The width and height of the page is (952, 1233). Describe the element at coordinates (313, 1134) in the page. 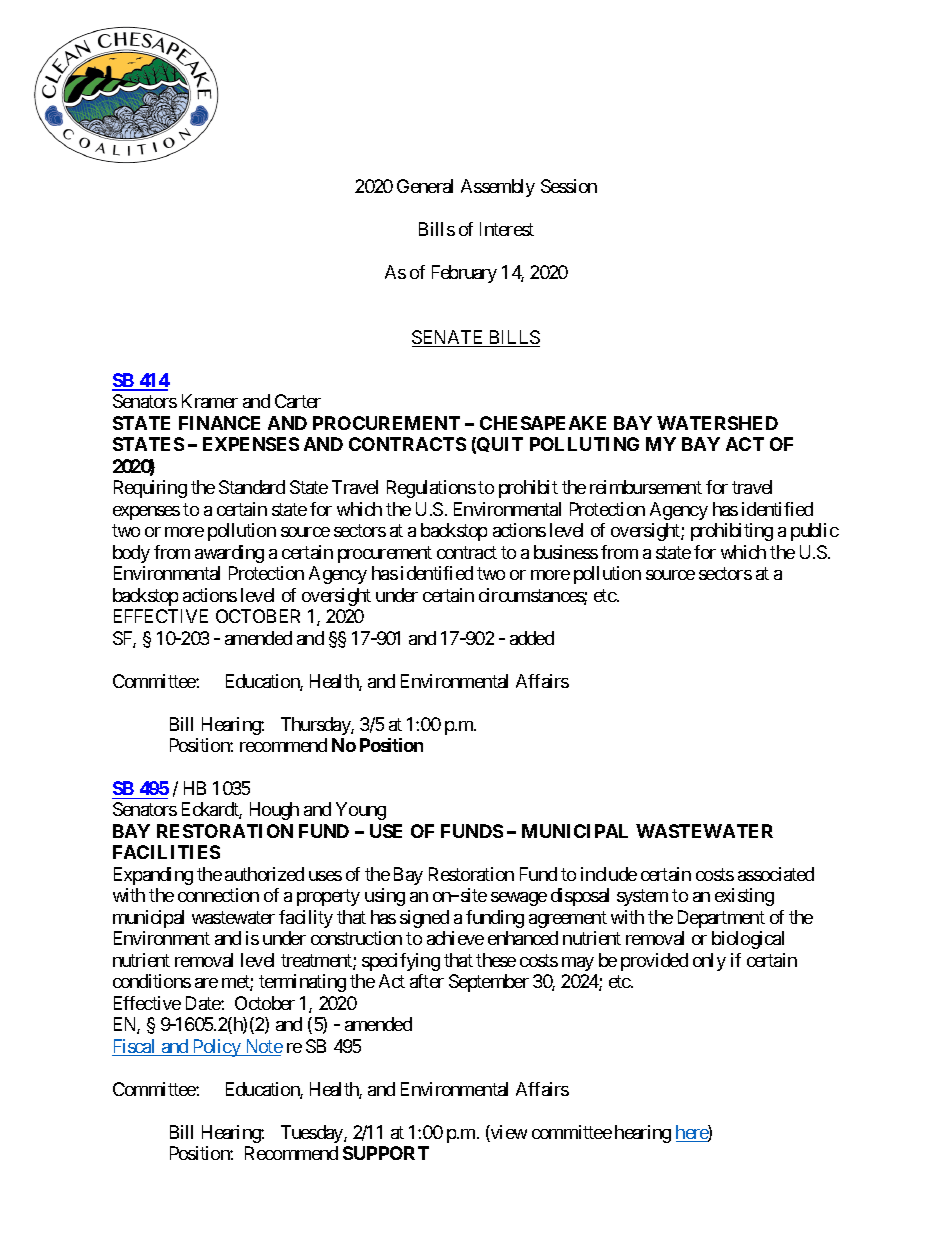

I see `Tuesday` at that location.
